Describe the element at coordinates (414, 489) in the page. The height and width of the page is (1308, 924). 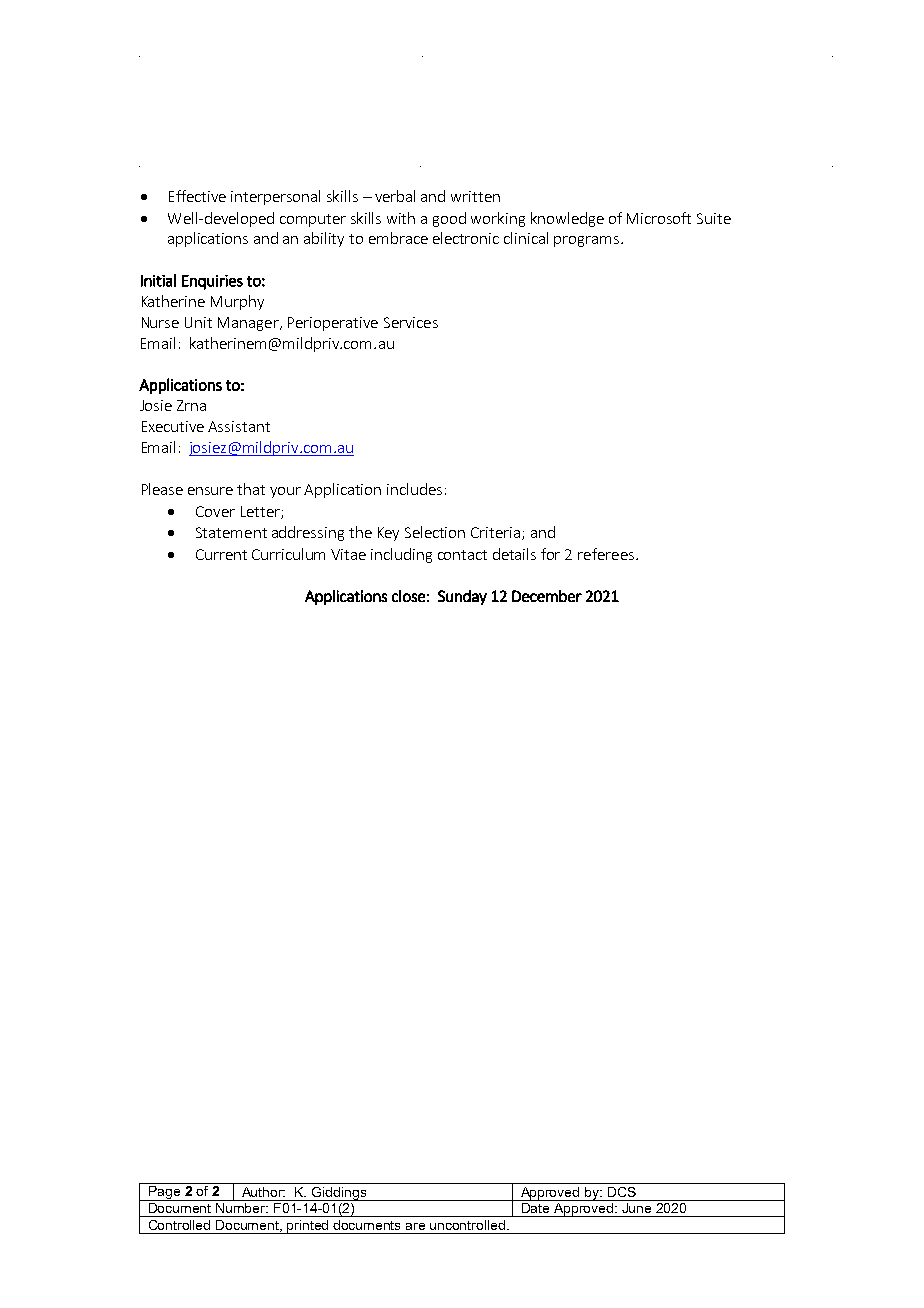
I see `includes` at that location.
